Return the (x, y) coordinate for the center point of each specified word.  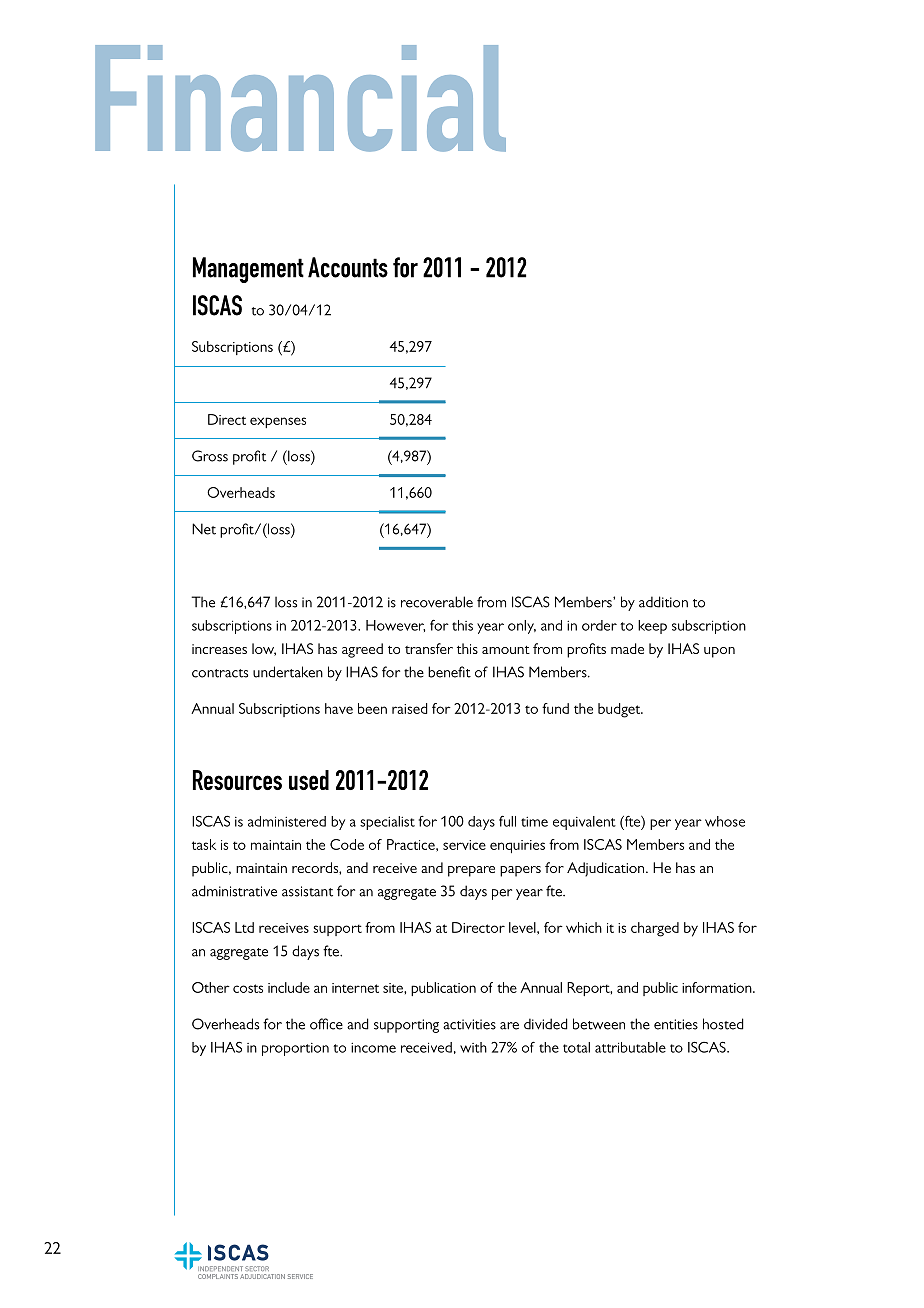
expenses (278, 422)
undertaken (288, 672)
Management (248, 270)
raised (410, 708)
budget (620, 710)
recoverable (437, 602)
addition (663, 602)
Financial (300, 98)
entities (676, 1024)
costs (248, 988)
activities (469, 1024)
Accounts (348, 267)
